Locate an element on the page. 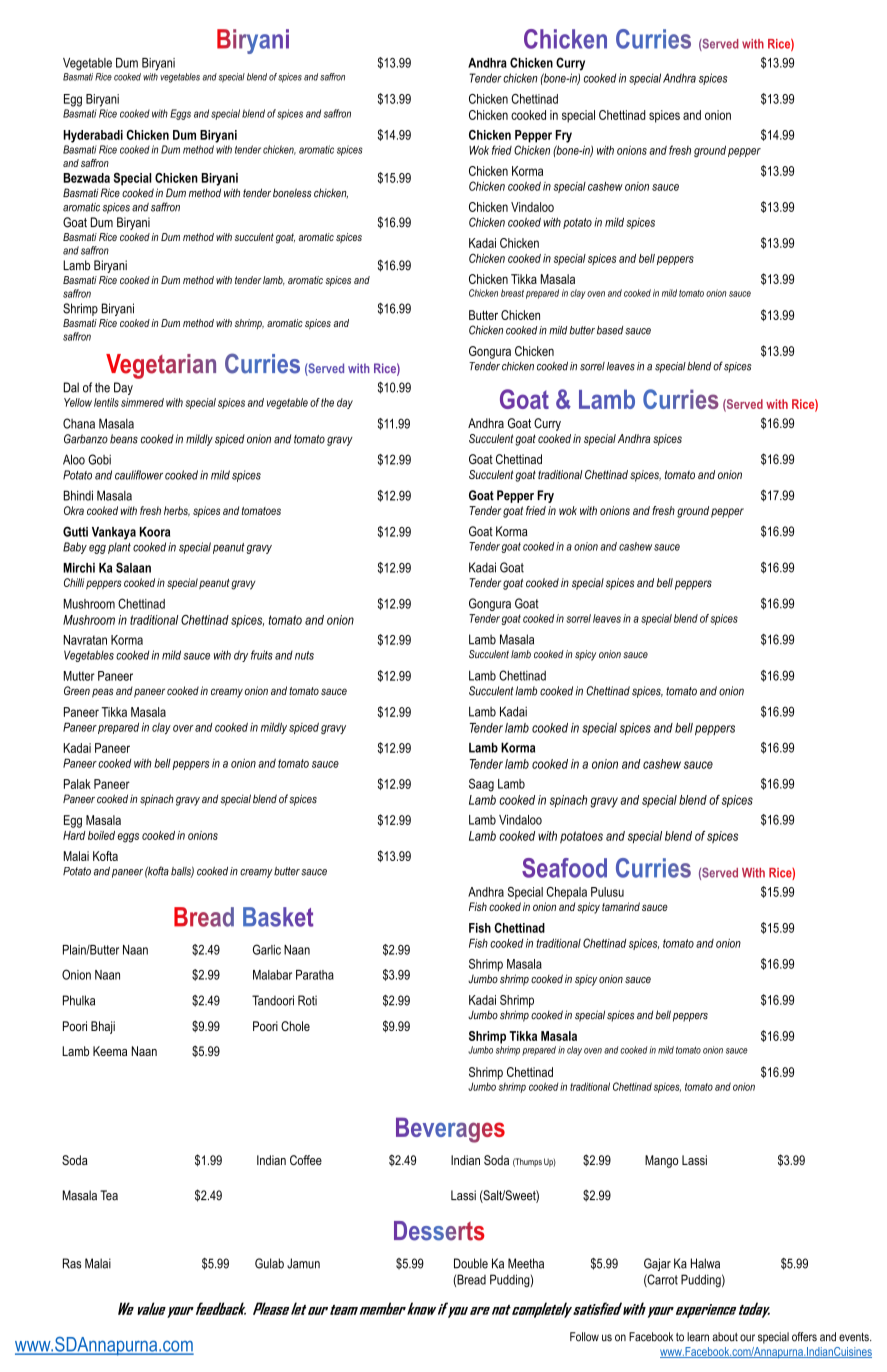  nuts is located at coordinates (304, 655).
